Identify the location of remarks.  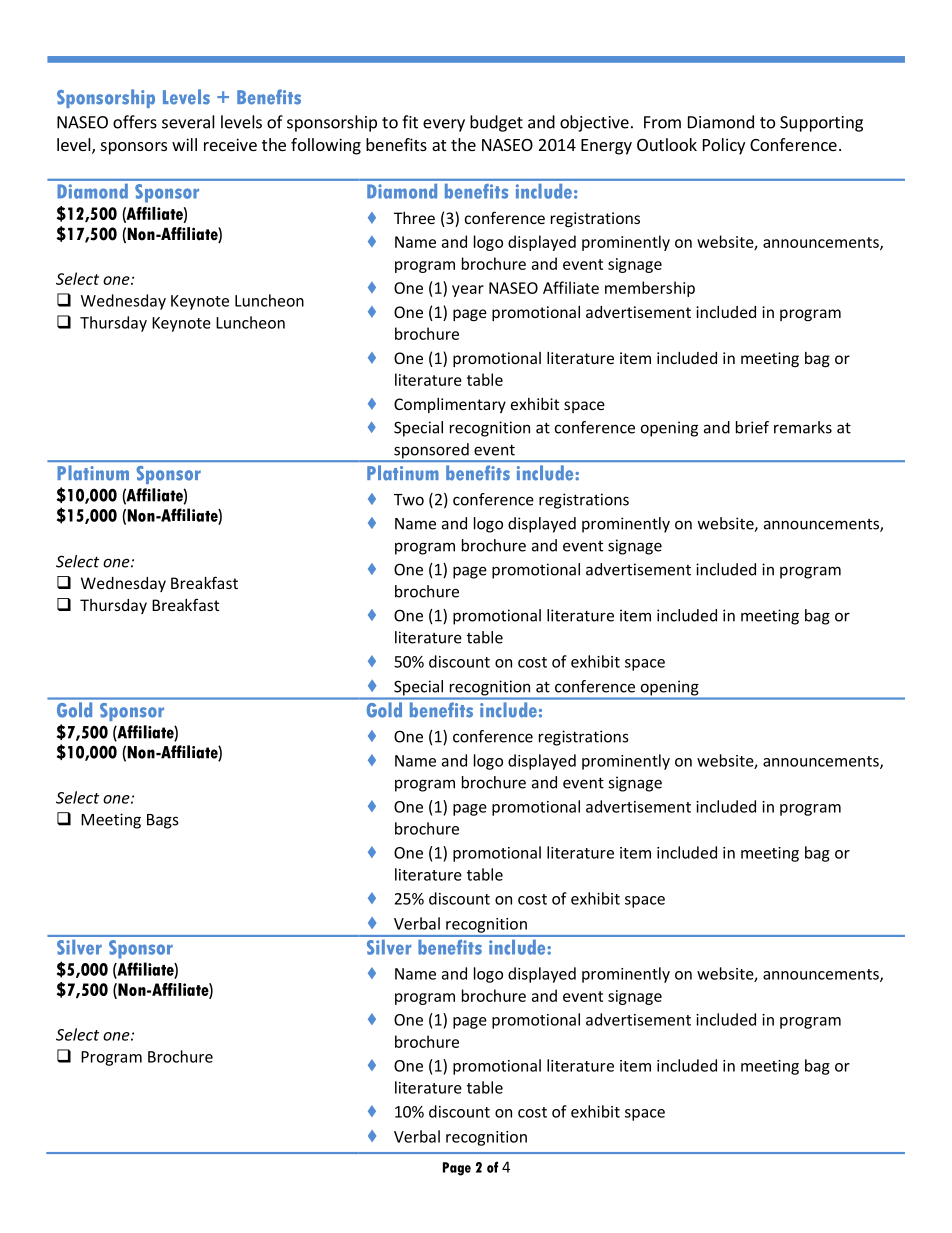
(803, 427).
